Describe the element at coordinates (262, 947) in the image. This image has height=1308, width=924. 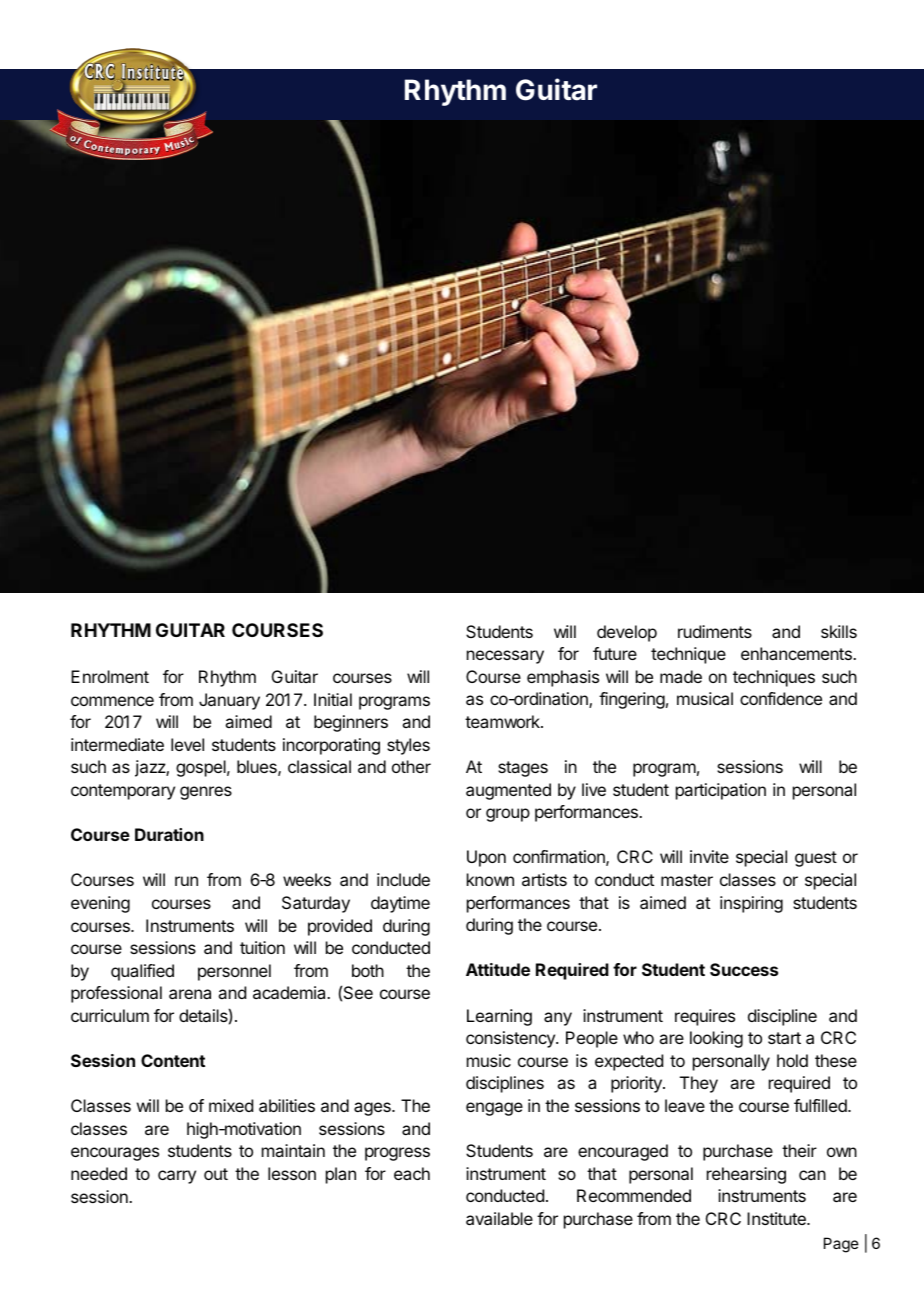
I see `tuition` at that location.
